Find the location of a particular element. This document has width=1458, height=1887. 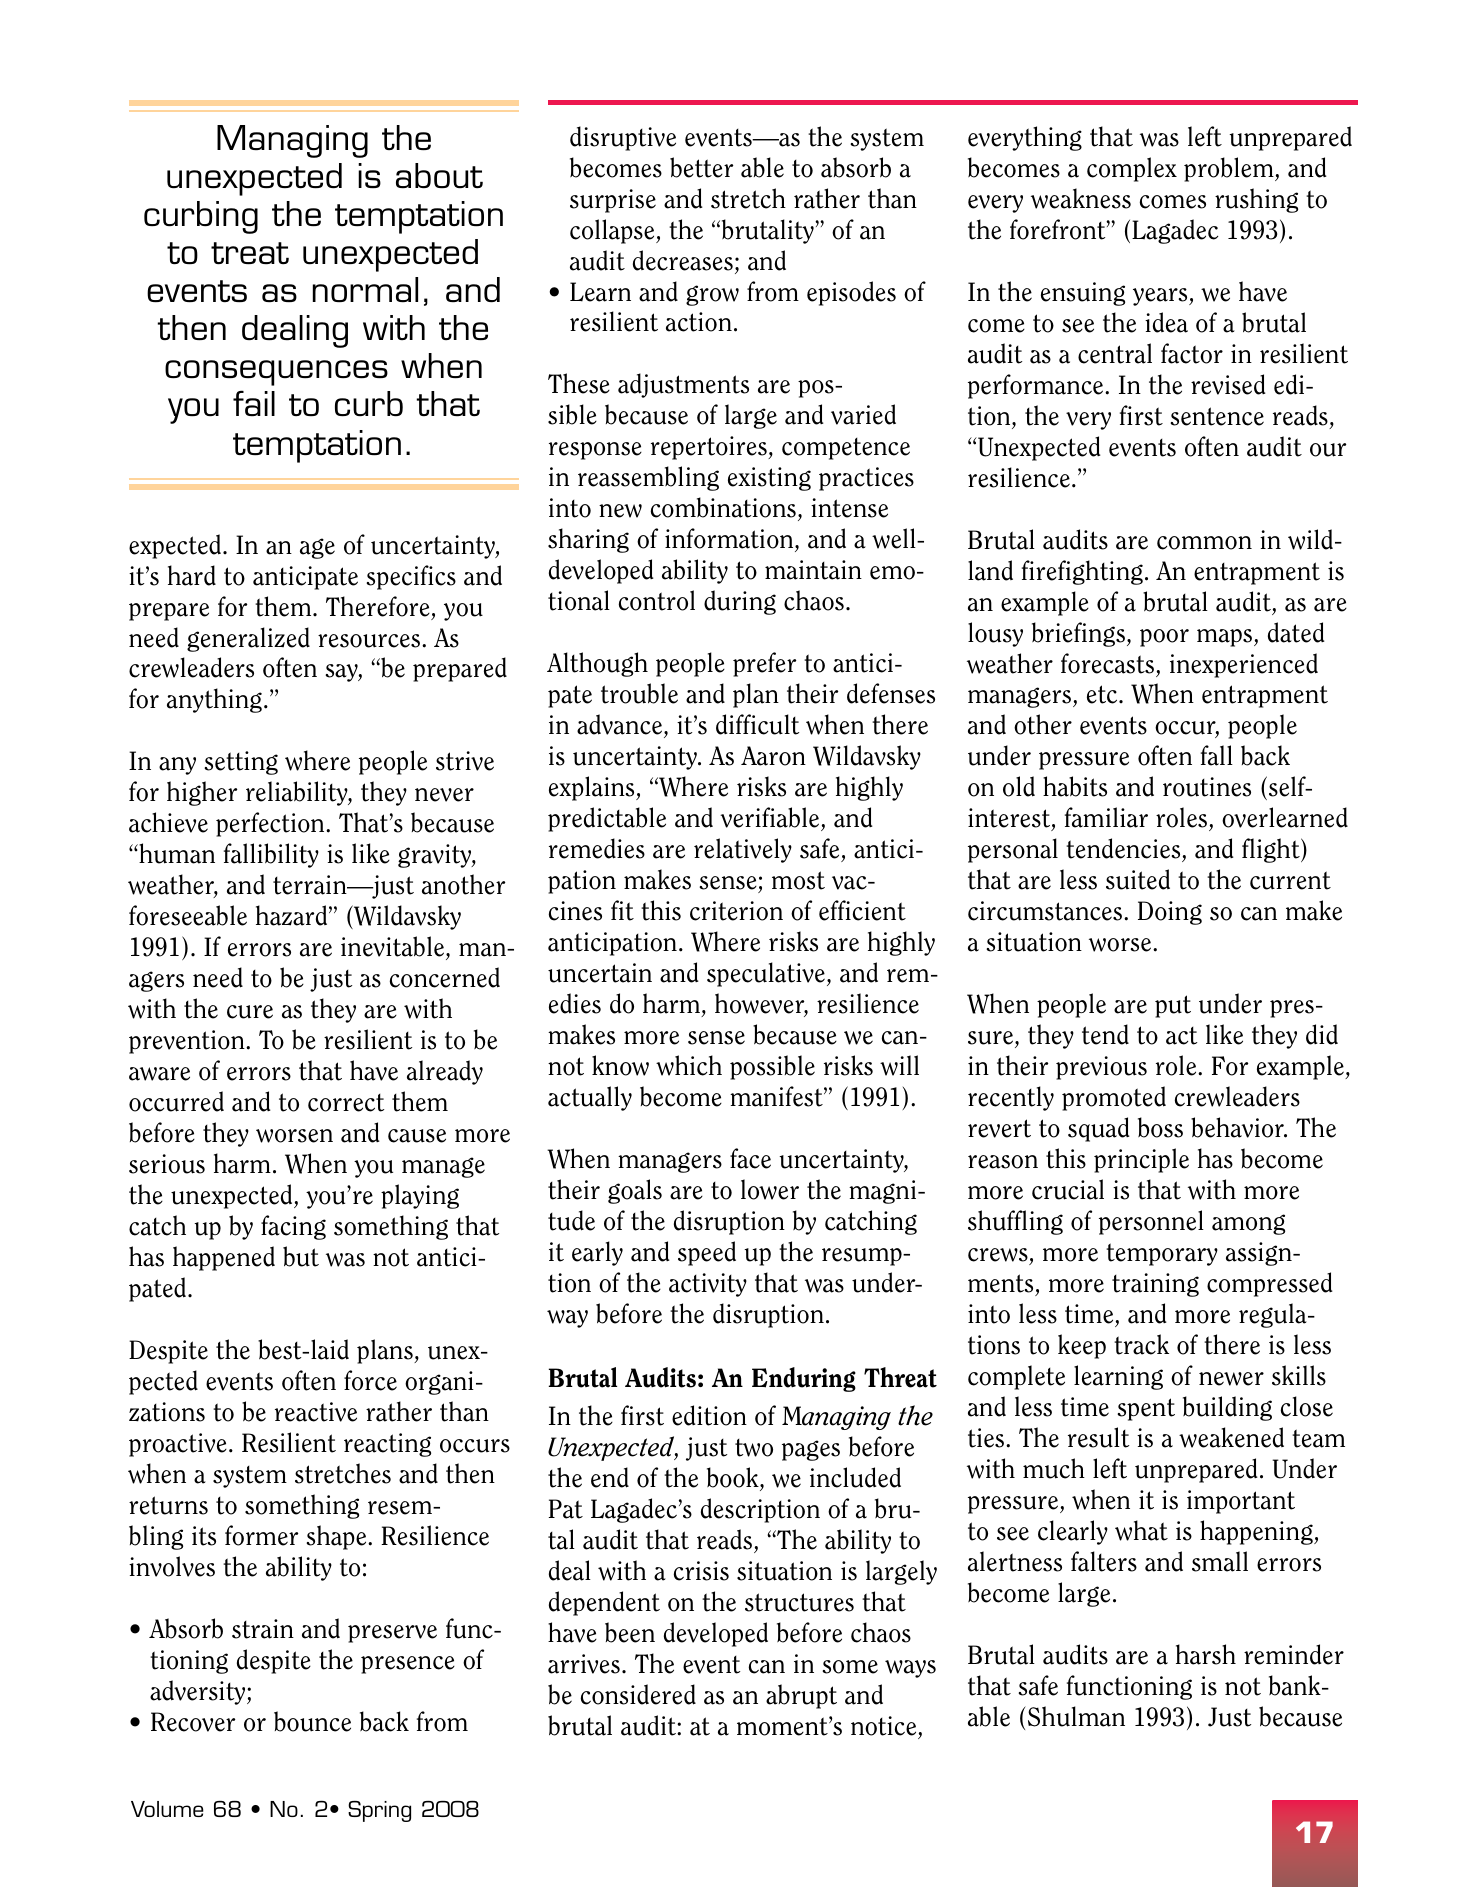

better is located at coordinates (701, 167).
